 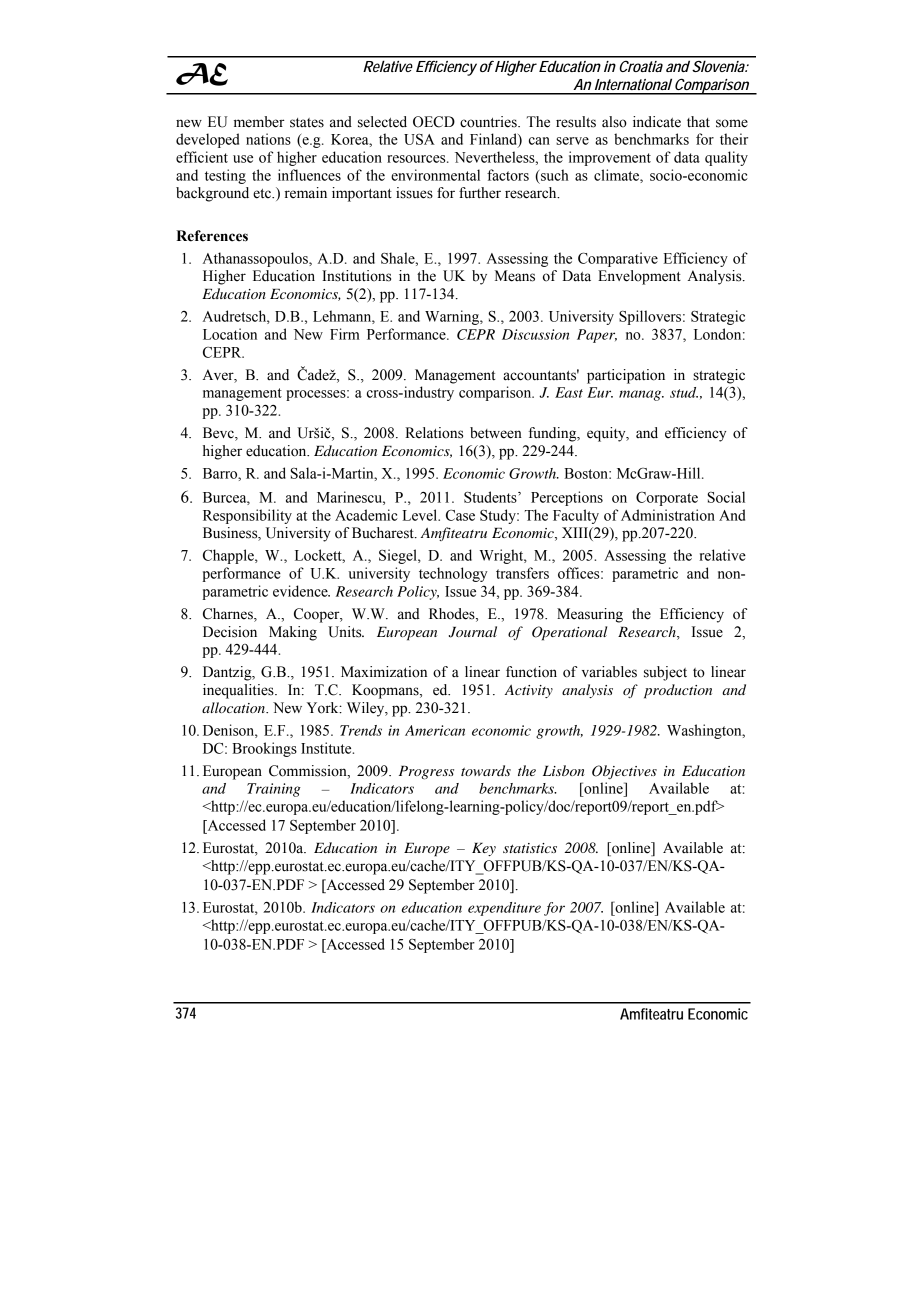 I want to click on Responsibility, so click(x=247, y=516).
